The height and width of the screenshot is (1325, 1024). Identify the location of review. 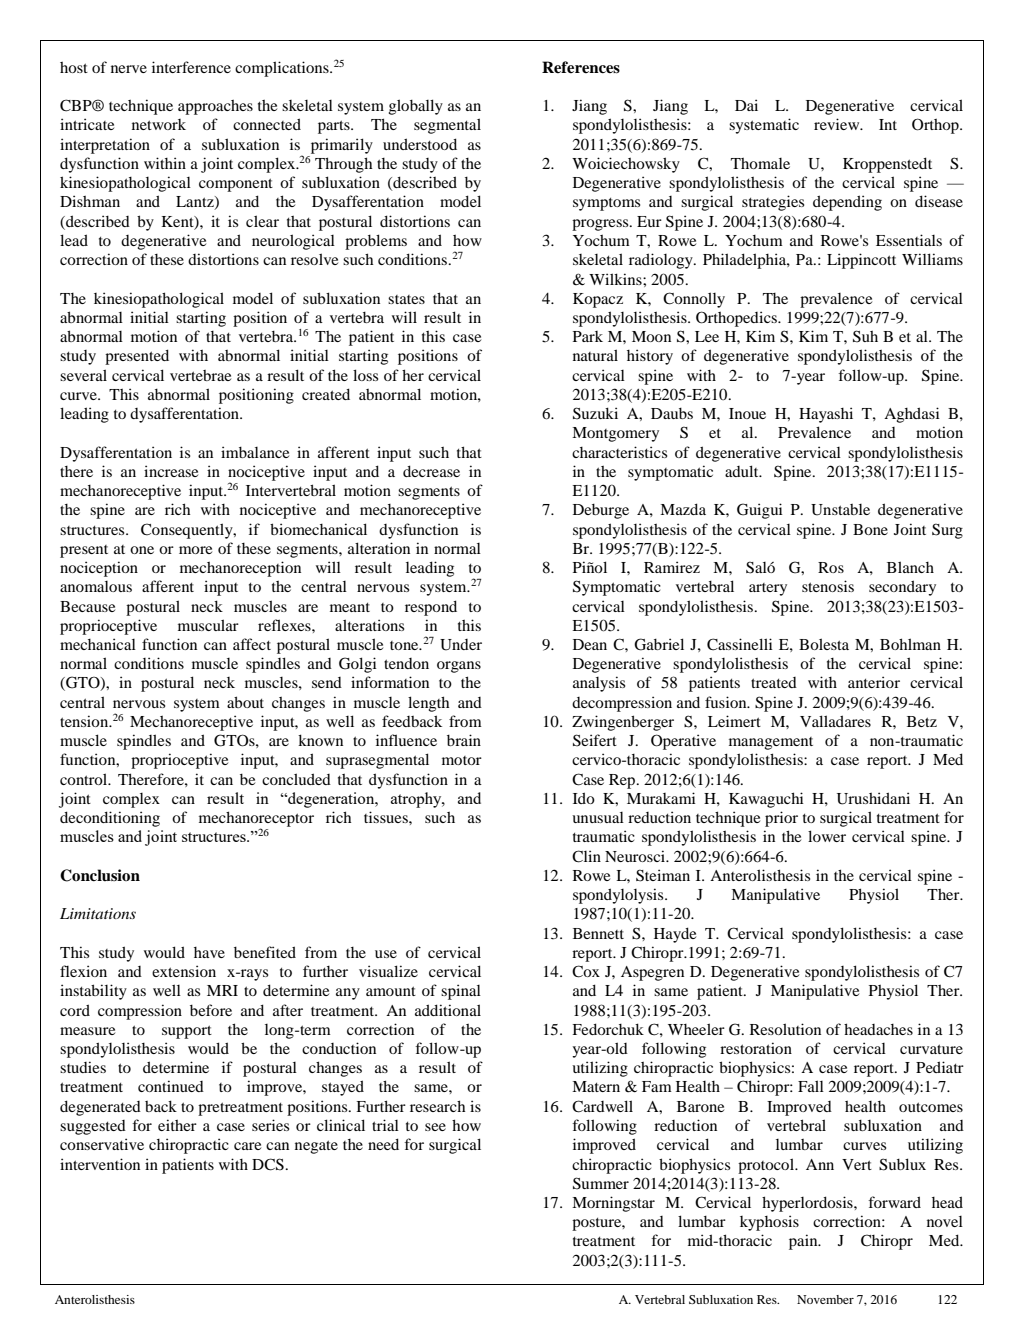
(838, 124).
